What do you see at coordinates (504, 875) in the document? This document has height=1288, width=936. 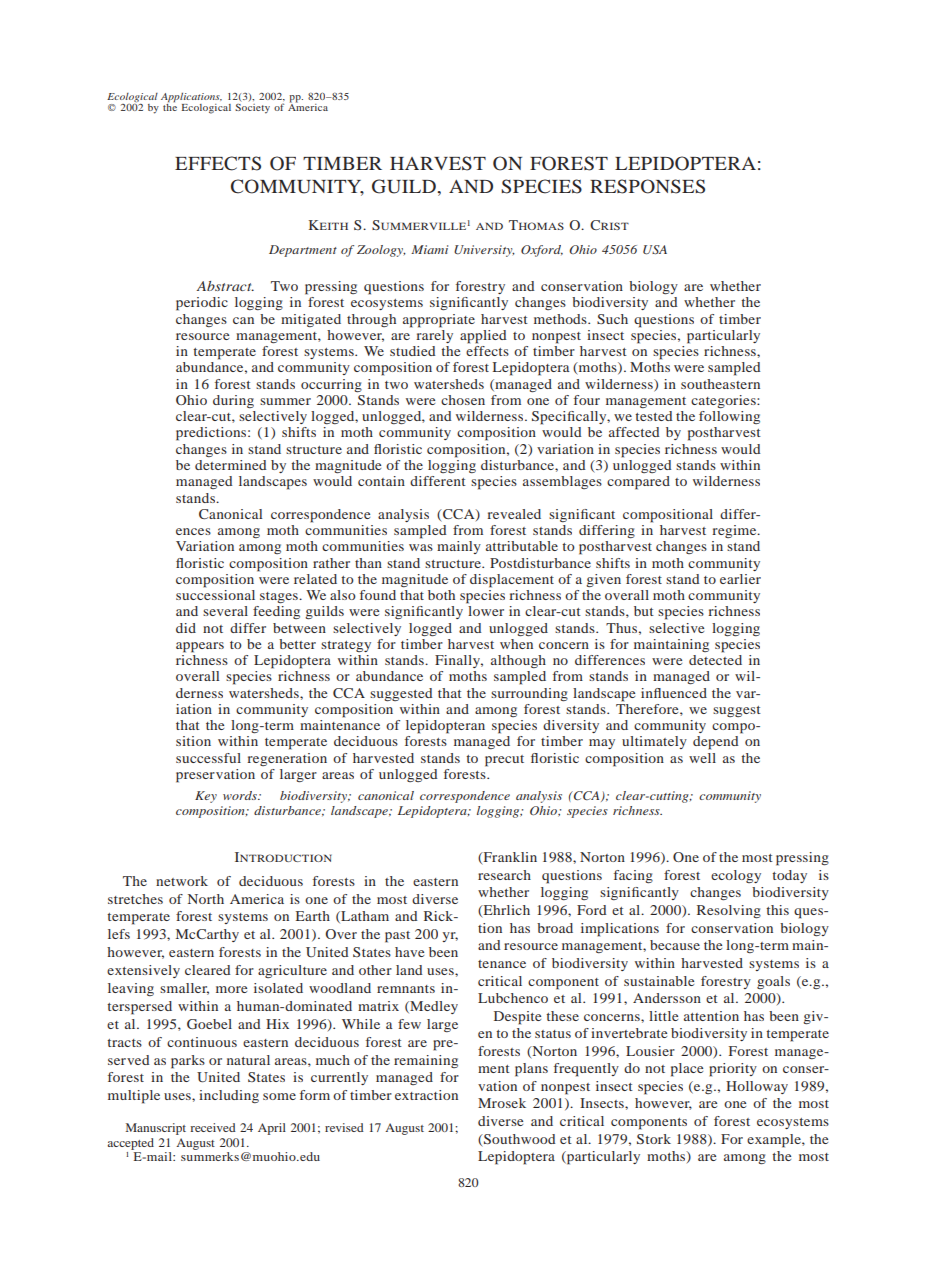 I see `research` at bounding box center [504, 875].
